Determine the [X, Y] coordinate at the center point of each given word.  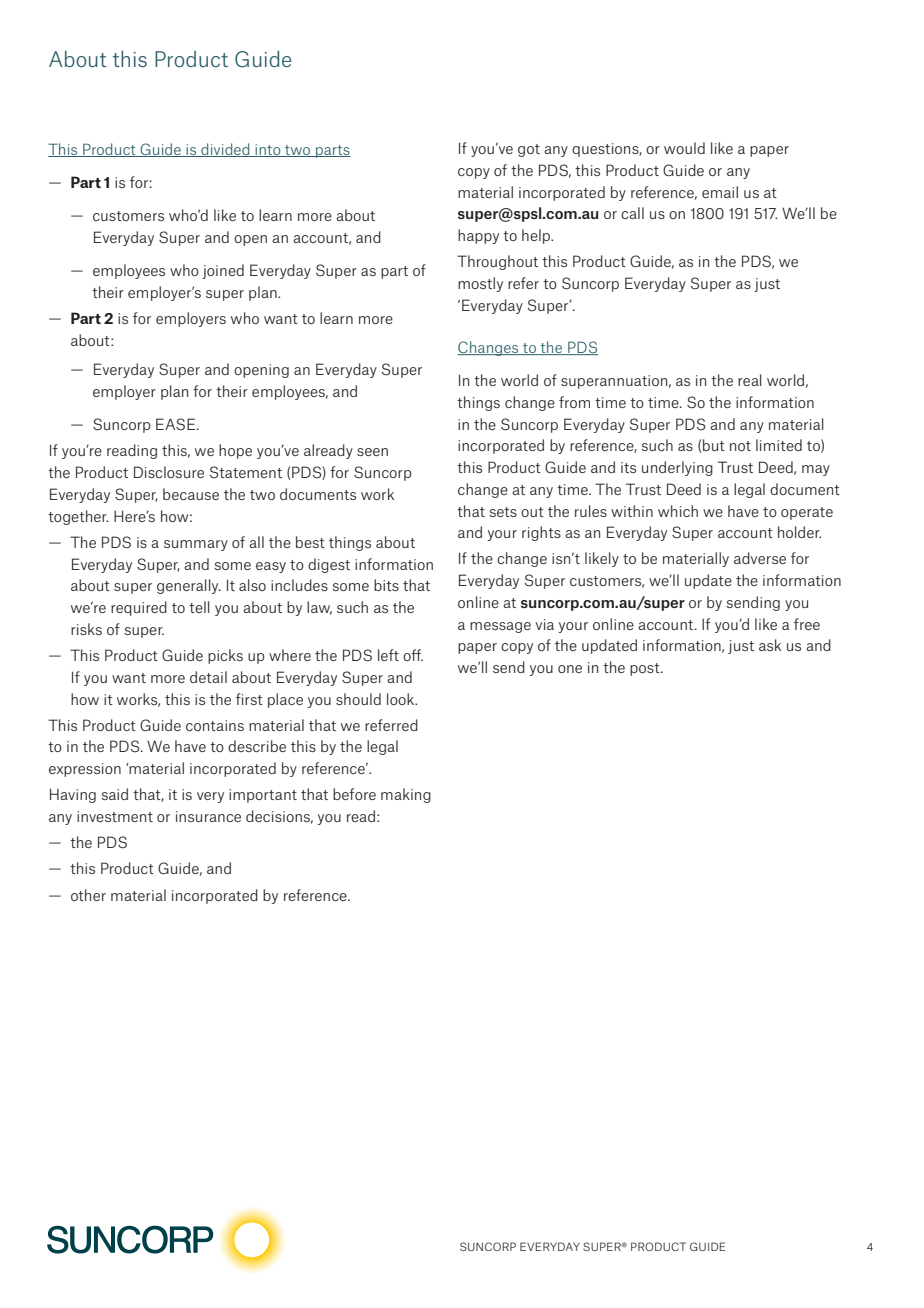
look [402, 699]
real [750, 380]
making [406, 795]
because [191, 494]
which [678, 511]
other [88, 895]
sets [503, 512]
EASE [175, 424]
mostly [480, 284]
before [354, 794]
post [646, 669]
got [529, 150]
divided [225, 150]
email [720, 192]
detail [208, 677]
